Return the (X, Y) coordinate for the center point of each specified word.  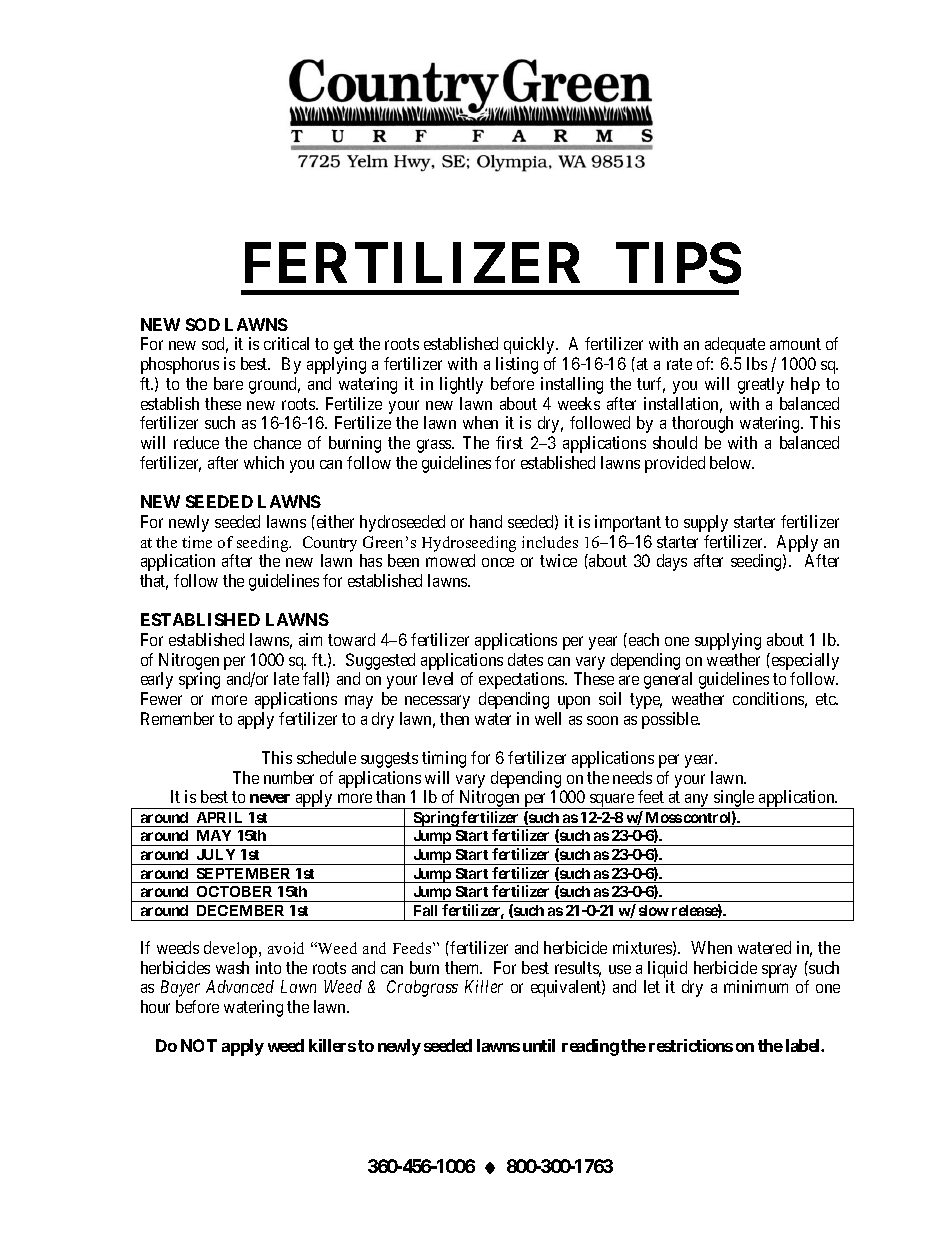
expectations (522, 680)
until (539, 1045)
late (286, 678)
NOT (199, 1045)
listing (517, 365)
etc (827, 699)
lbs (757, 363)
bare (228, 383)
